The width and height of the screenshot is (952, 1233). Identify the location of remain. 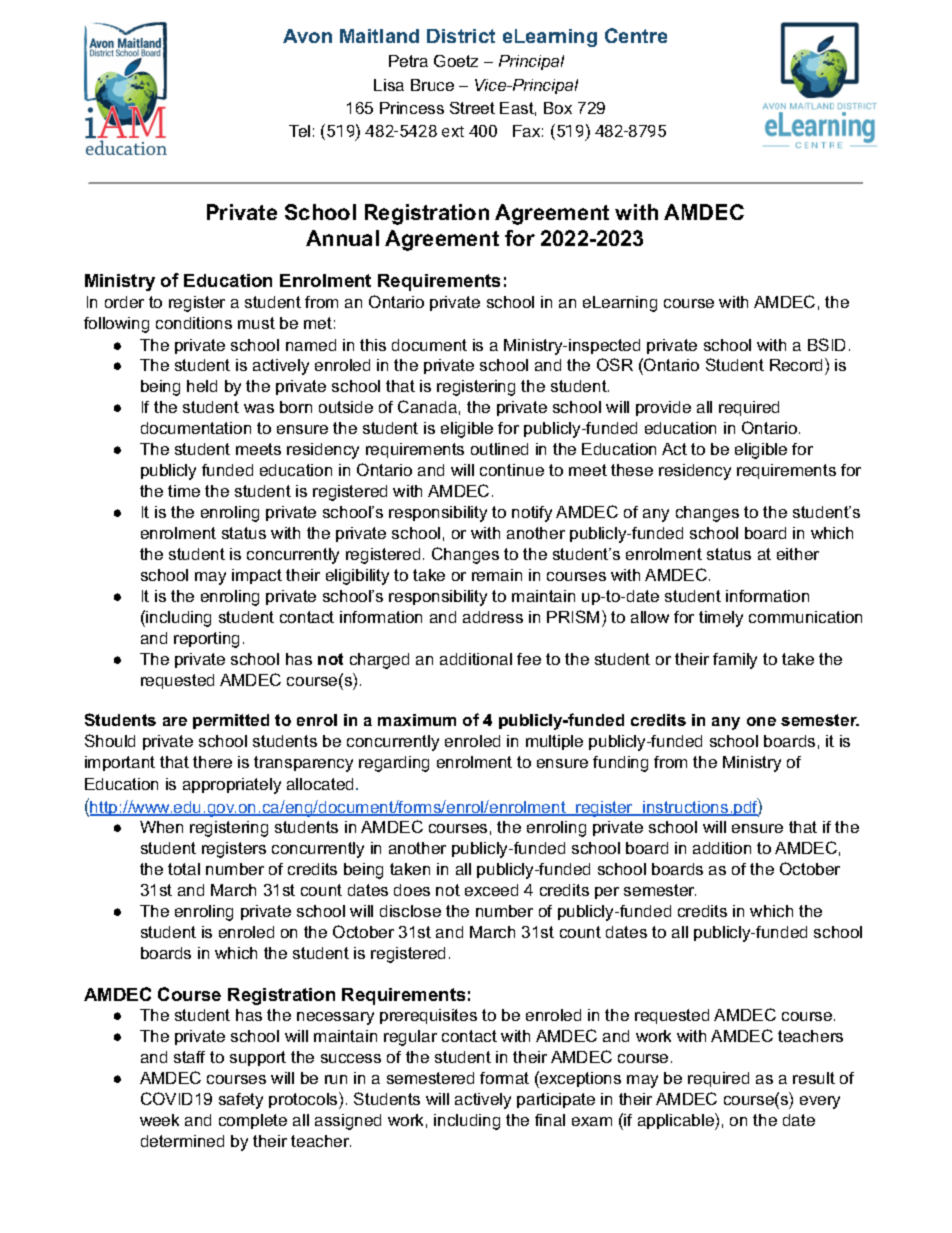
(497, 575).
